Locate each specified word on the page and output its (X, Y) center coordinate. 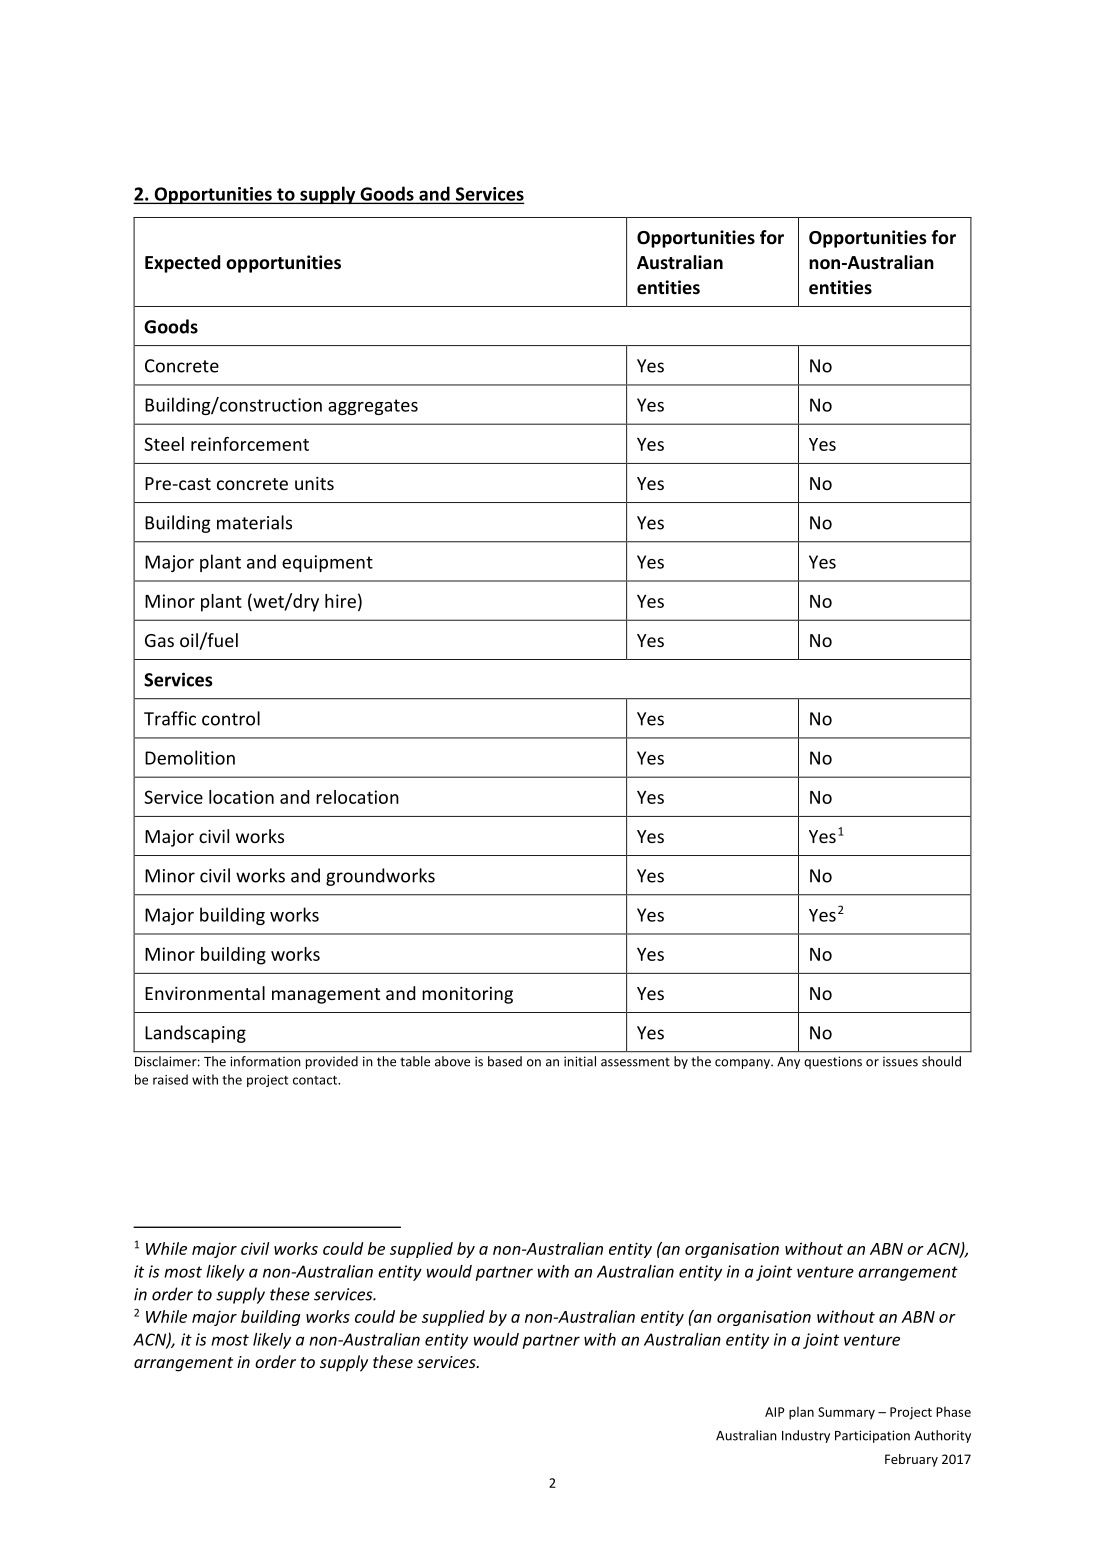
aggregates (373, 407)
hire (340, 601)
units (314, 483)
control (231, 718)
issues (900, 1061)
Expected (182, 264)
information (265, 1061)
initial (580, 1061)
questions (833, 1062)
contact (316, 1080)
